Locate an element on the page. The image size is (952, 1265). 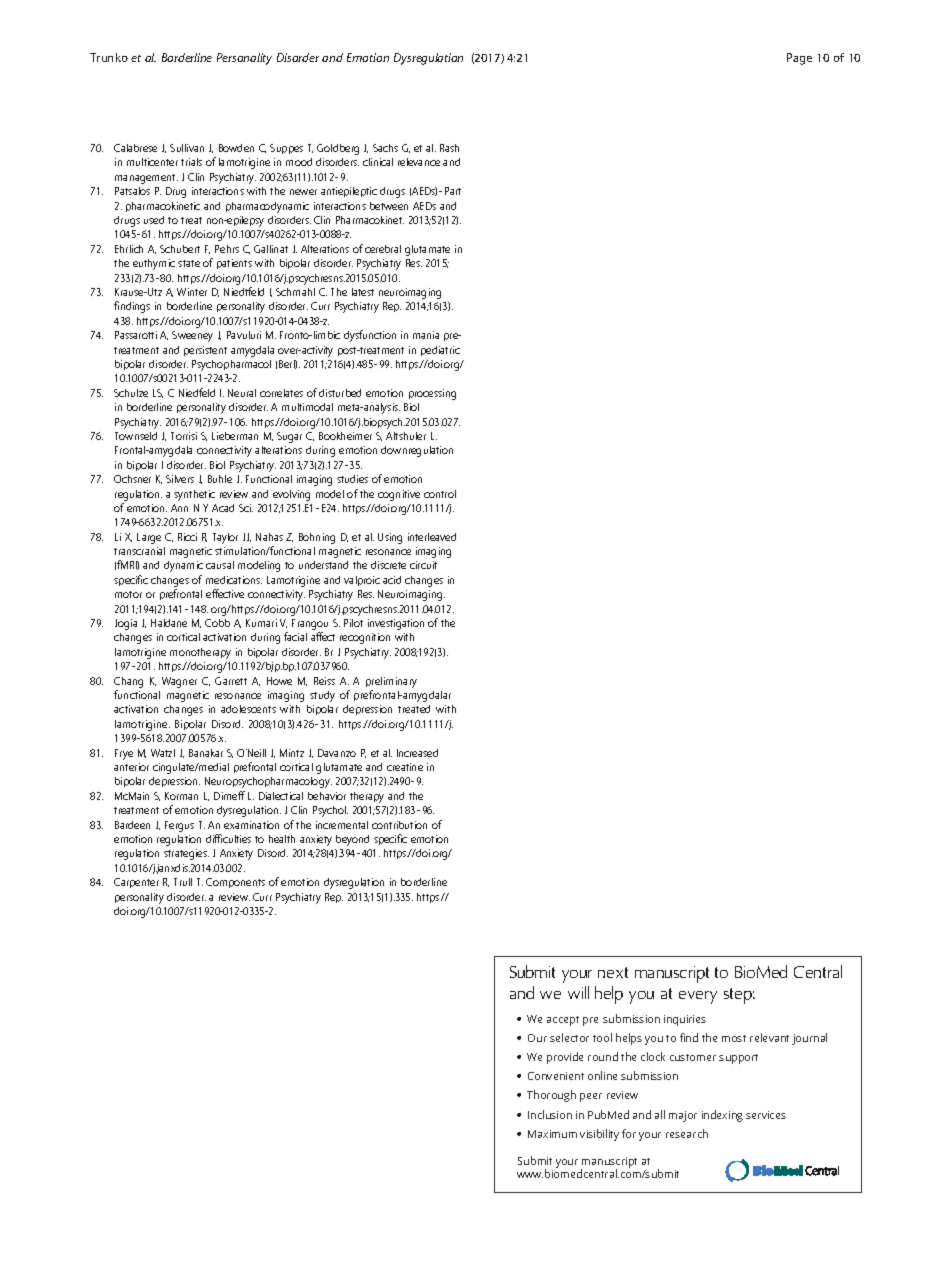
Page is located at coordinates (799, 59).
